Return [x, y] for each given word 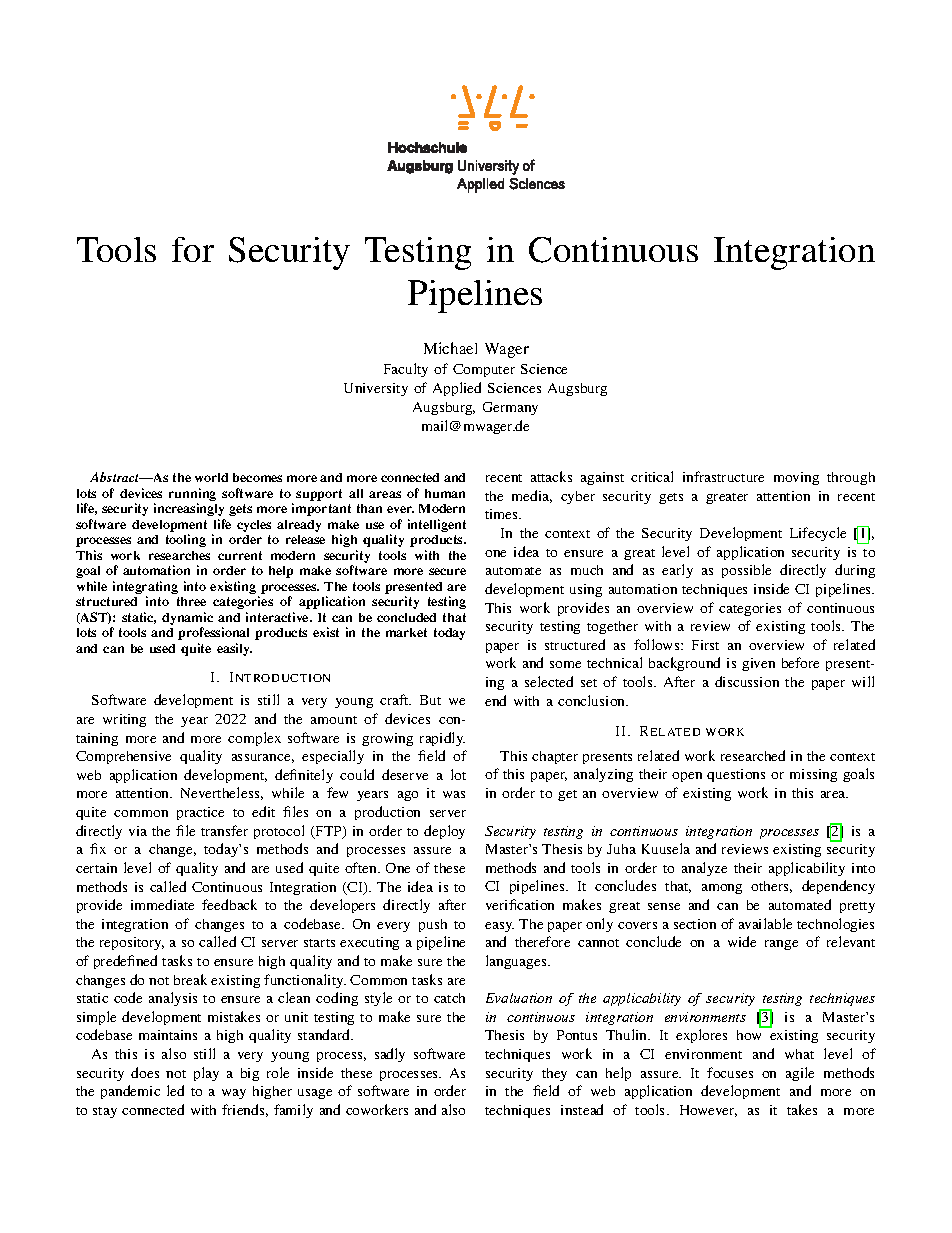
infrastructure [723, 476]
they [554, 1074]
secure [447, 571]
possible [746, 571]
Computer [484, 370]
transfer [224, 830]
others [771, 887]
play [206, 1074]
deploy [444, 832]
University [376, 389]
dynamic [187, 618]
